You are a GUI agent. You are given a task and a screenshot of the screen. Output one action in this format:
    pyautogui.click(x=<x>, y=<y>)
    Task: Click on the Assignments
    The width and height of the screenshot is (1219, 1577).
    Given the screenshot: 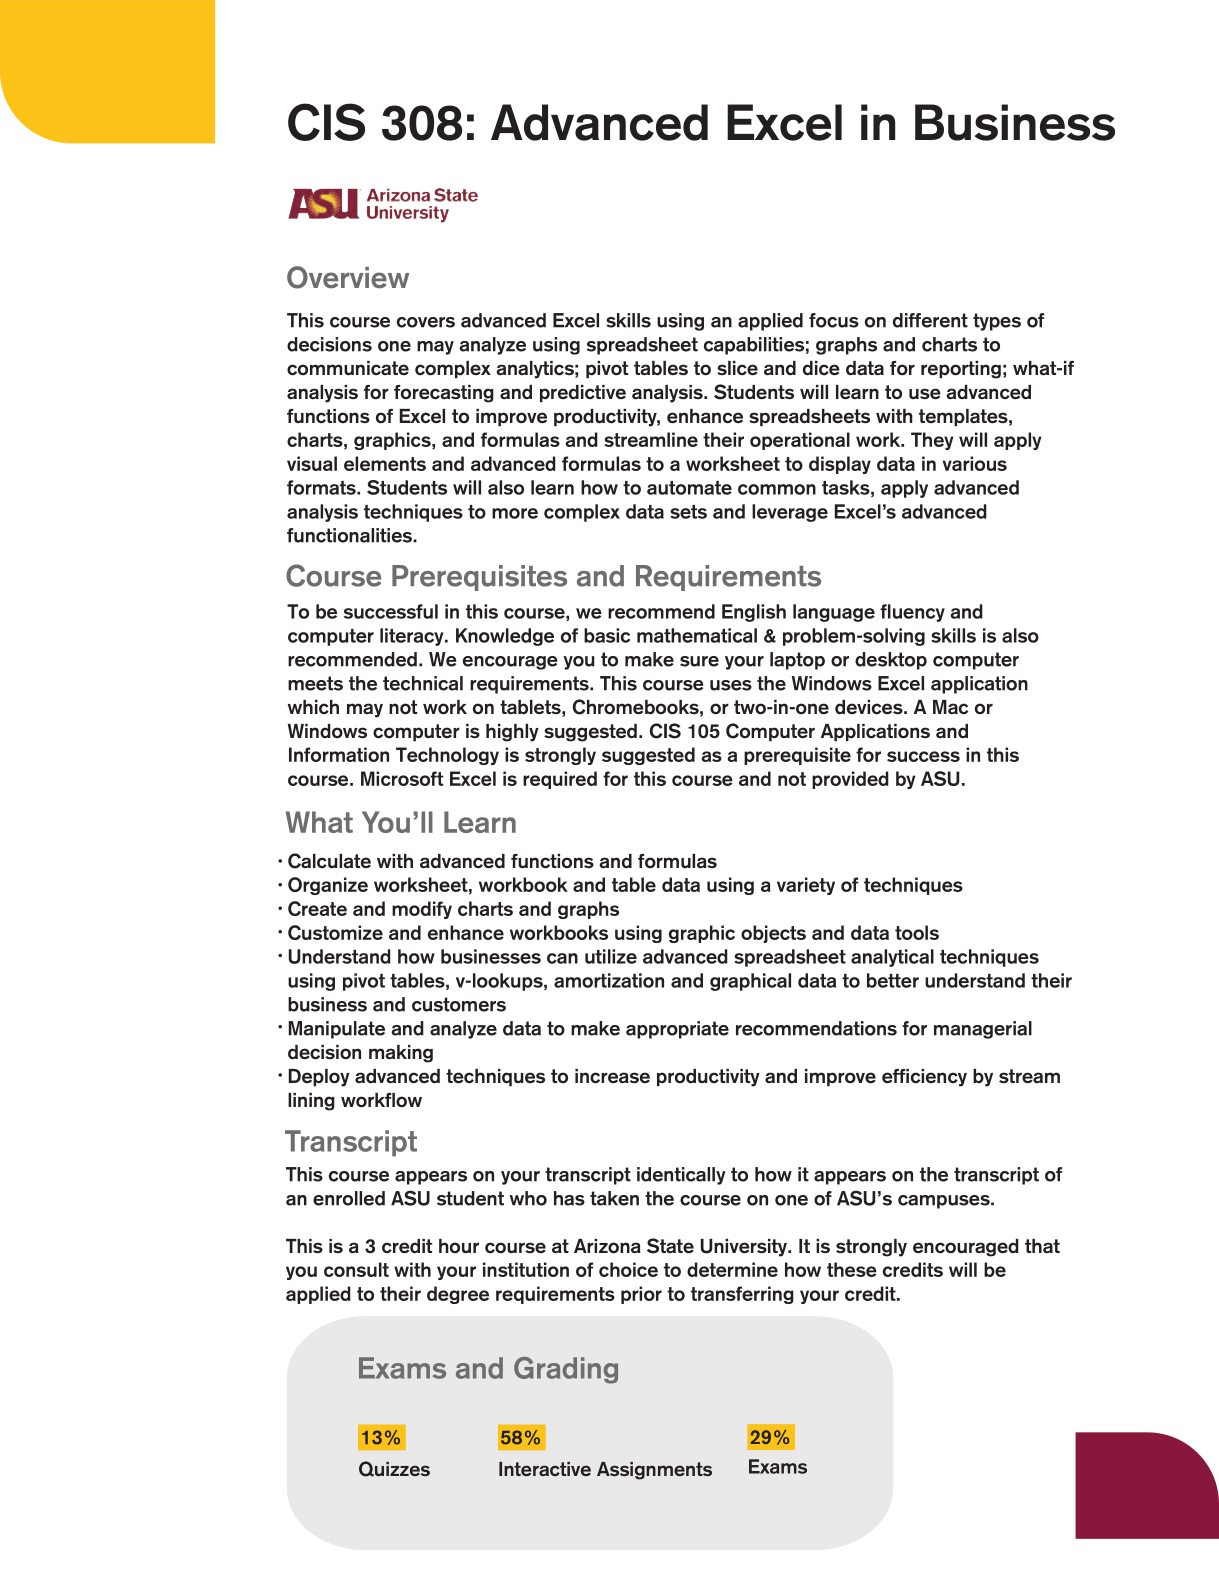 What is the action you would take?
    pyautogui.click(x=654, y=1471)
